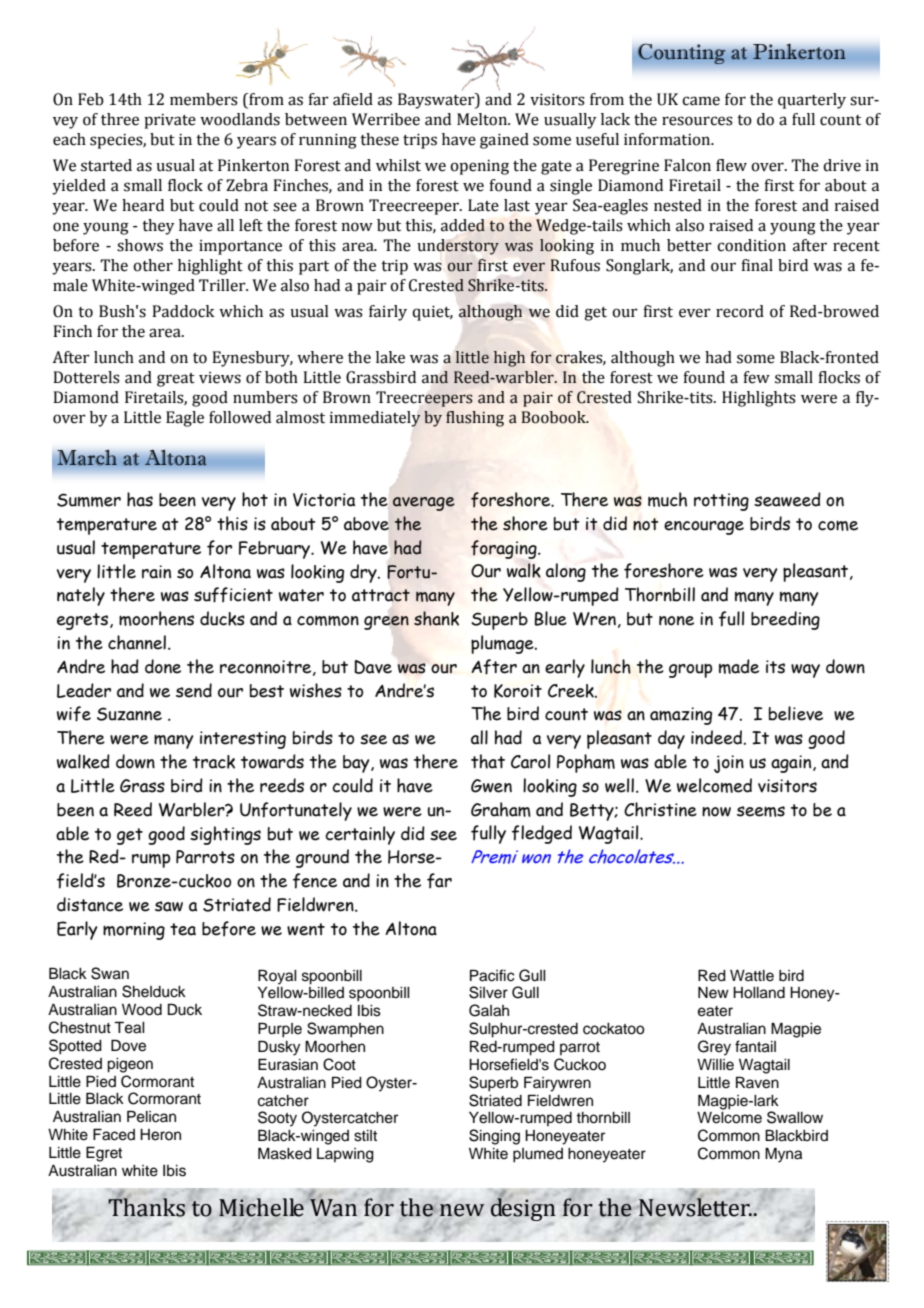  Describe the element at coordinates (140, 499) in the screenshot. I see `has` at that location.
